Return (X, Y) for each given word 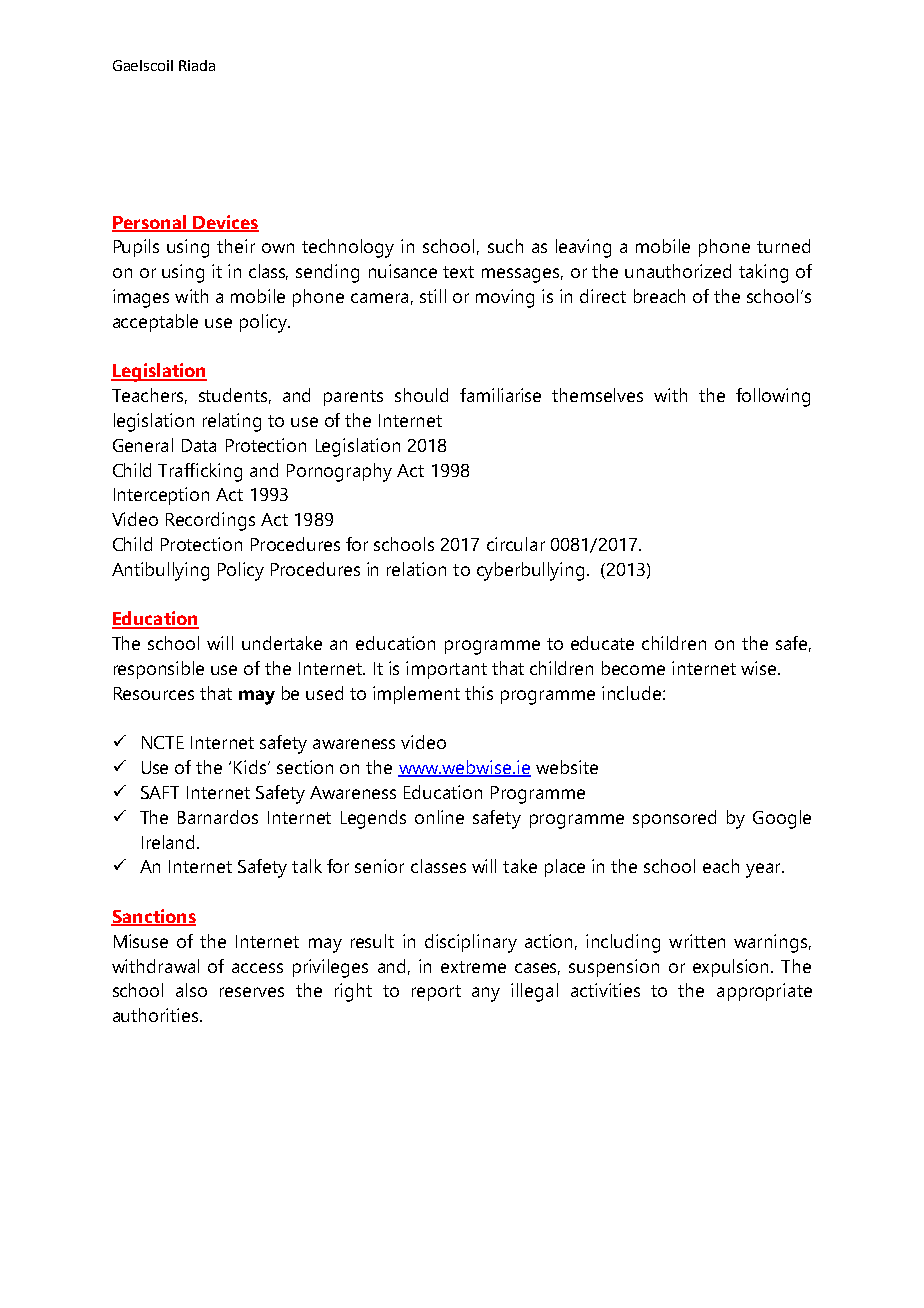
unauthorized (678, 271)
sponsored (674, 819)
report (436, 993)
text (458, 272)
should (421, 395)
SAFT (160, 792)
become (633, 668)
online (439, 817)
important (446, 670)
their (236, 246)
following (773, 397)
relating (232, 422)
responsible (159, 670)
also (191, 990)
